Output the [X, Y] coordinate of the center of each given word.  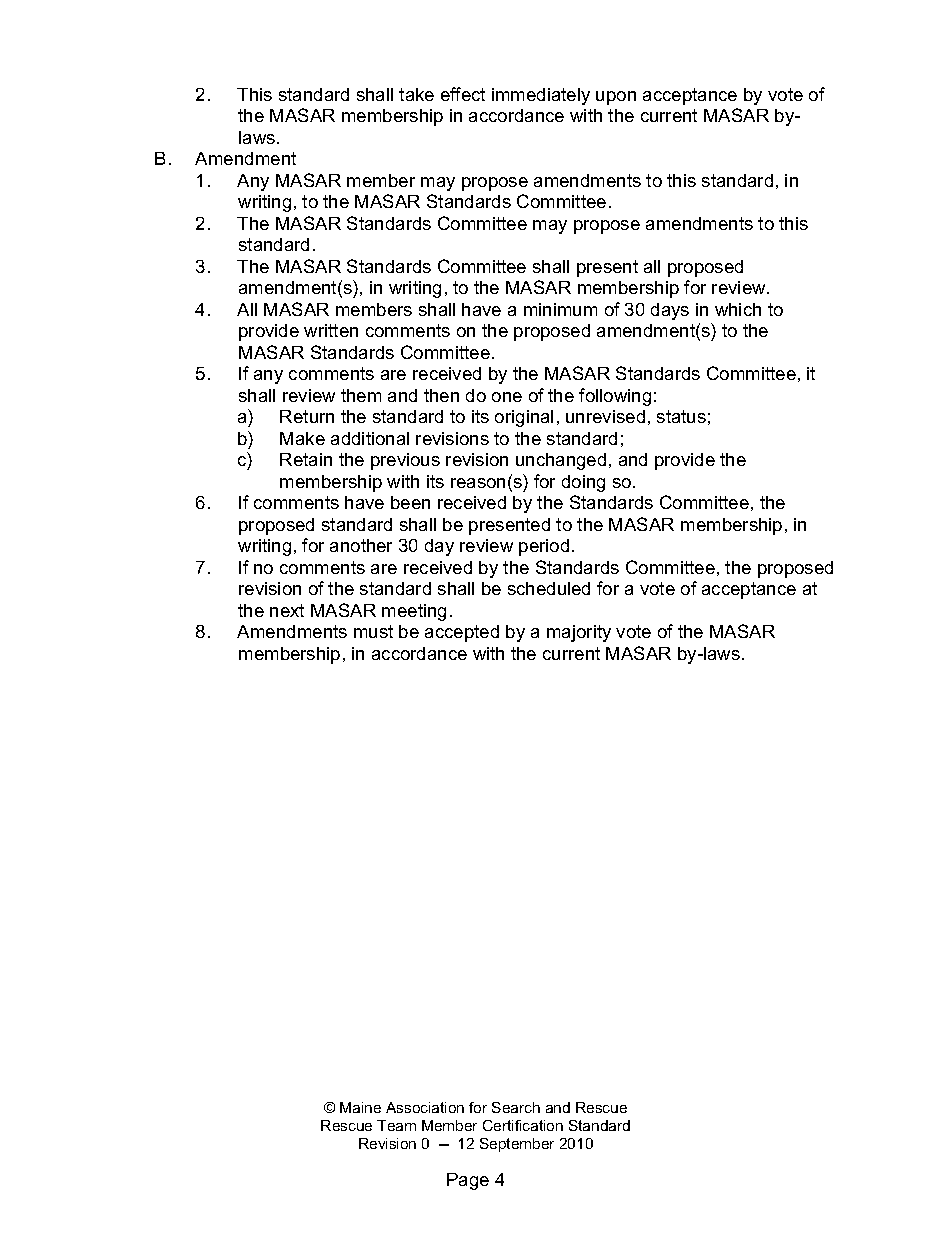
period [544, 547]
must [373, 631]
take [416, 94]
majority [579, 633]
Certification [523, 1125]
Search [516, 1107]
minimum [560, 309]
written [331, 330]
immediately [541, 96]
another [361, 545]
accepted [462, 633]
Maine [360, 1107]
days [670, 311]
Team [396, 1125]
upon [616, 98]
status [681, 416]
